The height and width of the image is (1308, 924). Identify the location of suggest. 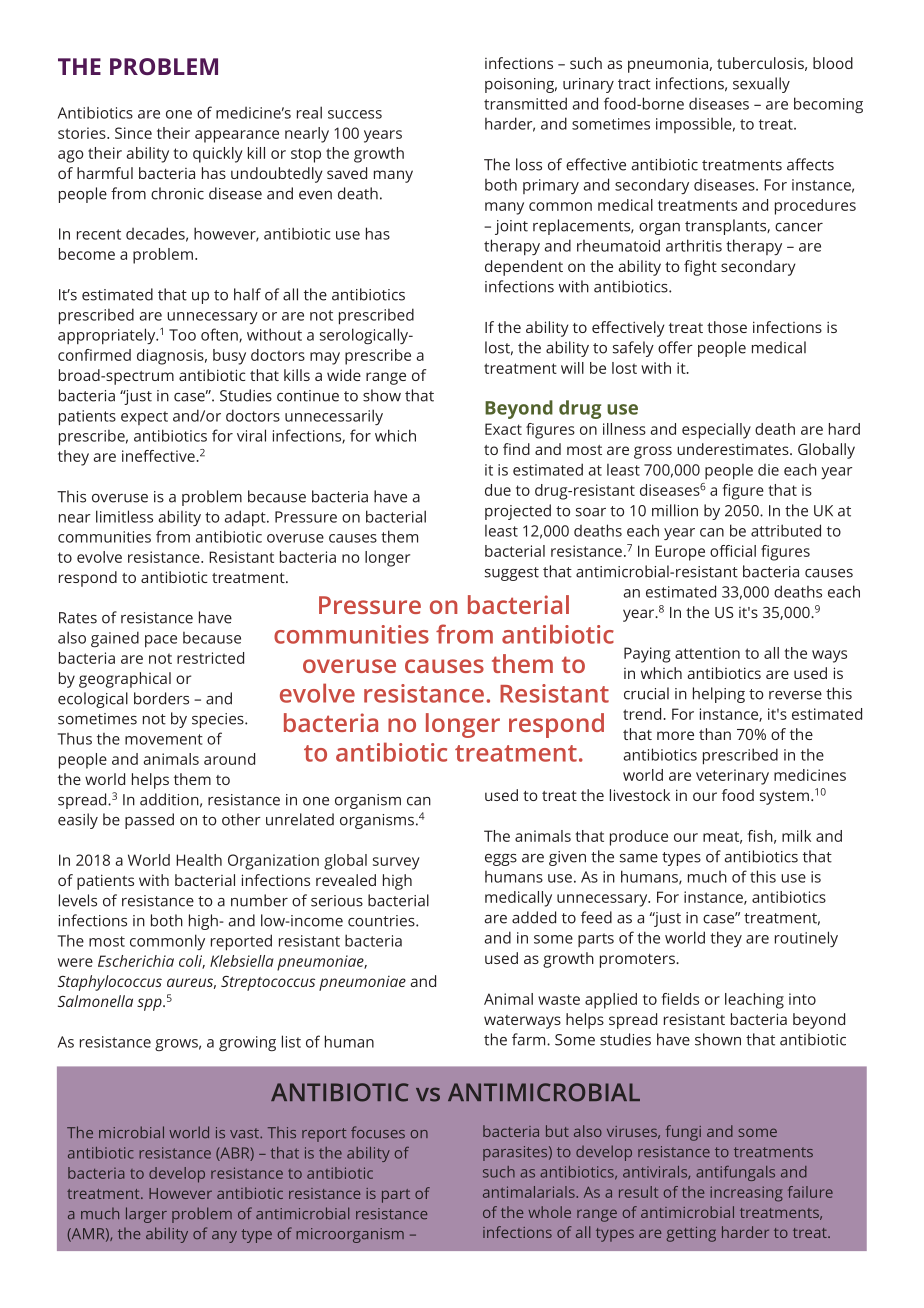
(512, 574).
